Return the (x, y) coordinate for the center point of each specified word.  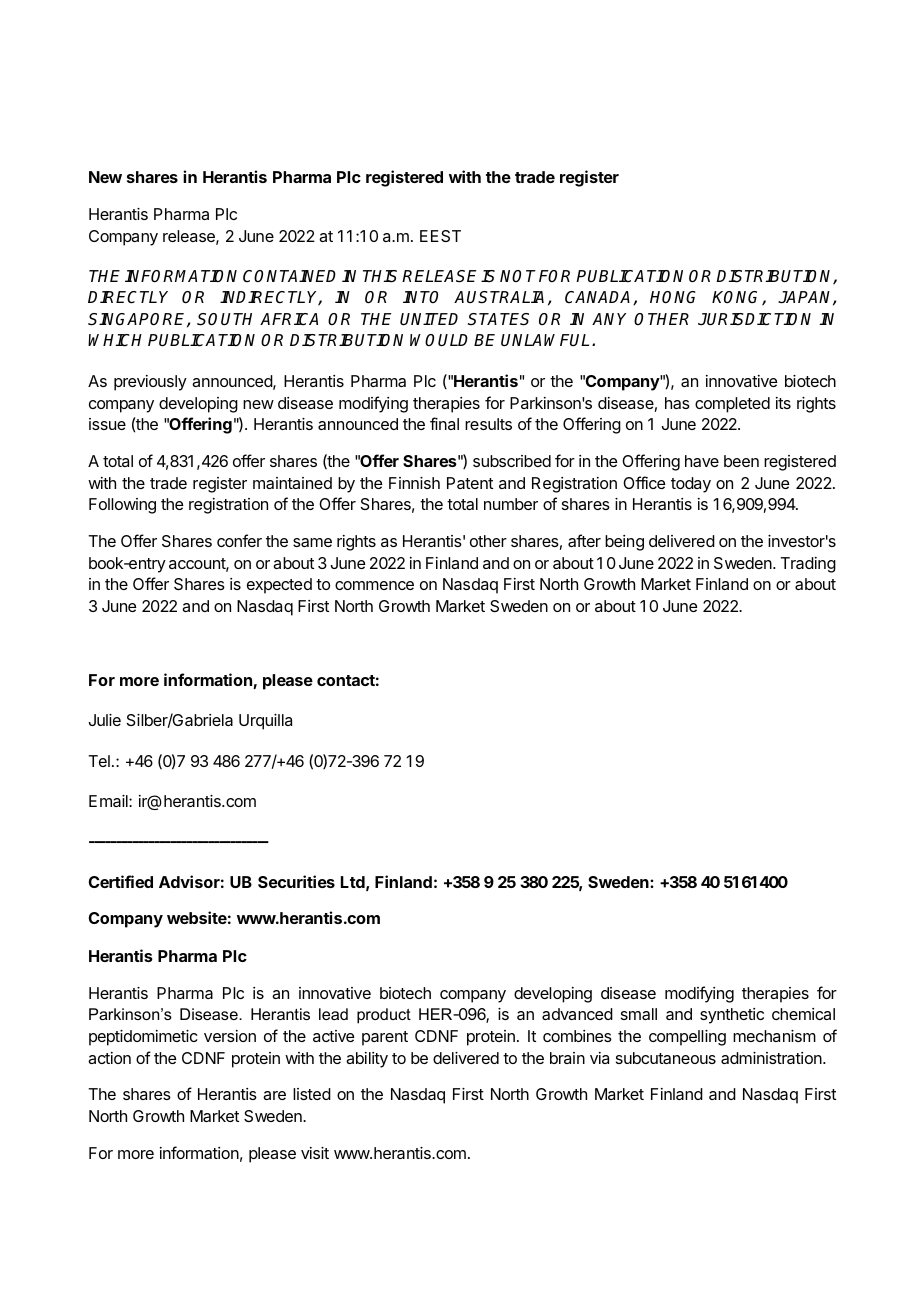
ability (367, 1060)
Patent (470, 483)
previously (150, 383)
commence (374, 585)
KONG (737, 298)
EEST (440, 236)
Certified (121, 881)
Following (122, 506)
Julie (105, 720)
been (741, 461)
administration (772, 1058)
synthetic (732, 1016)
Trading (808, 565)
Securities (296, 881)
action (109, 1058)
